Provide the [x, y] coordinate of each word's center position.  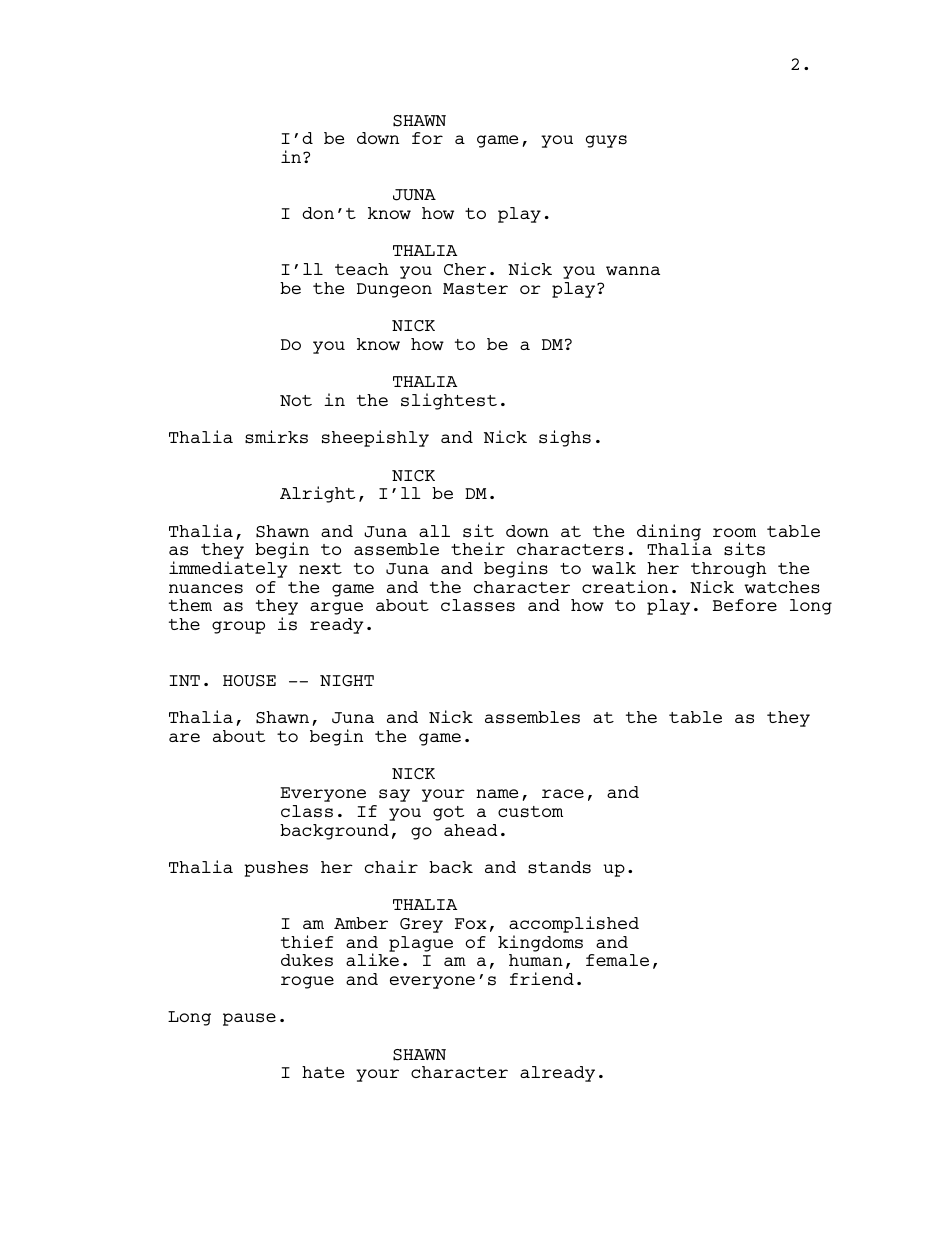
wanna [633, 270]
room [734, 532]
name [497, 793]
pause [249, 1019]
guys [606, 141]
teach [362, 269]
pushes [276, 869]
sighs [565, 438]
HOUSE [249, 681]
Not [296, 400]
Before [745, 605]
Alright [317, 494]
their [478, 548]
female [617, 960]
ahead [471, 830]
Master [475, 289]
